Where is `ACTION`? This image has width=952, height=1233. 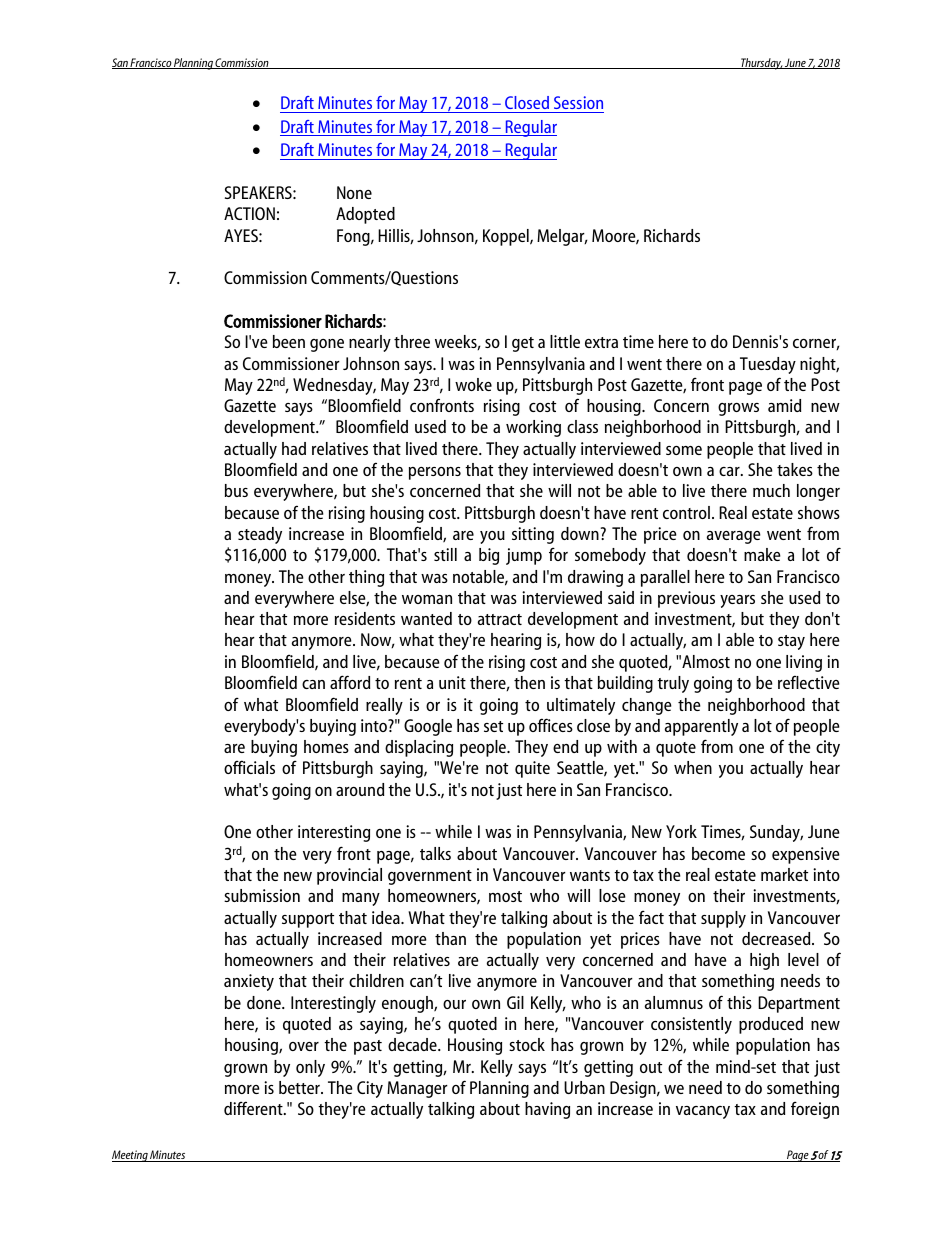
ACTION is located at coordinates (249, 213).
